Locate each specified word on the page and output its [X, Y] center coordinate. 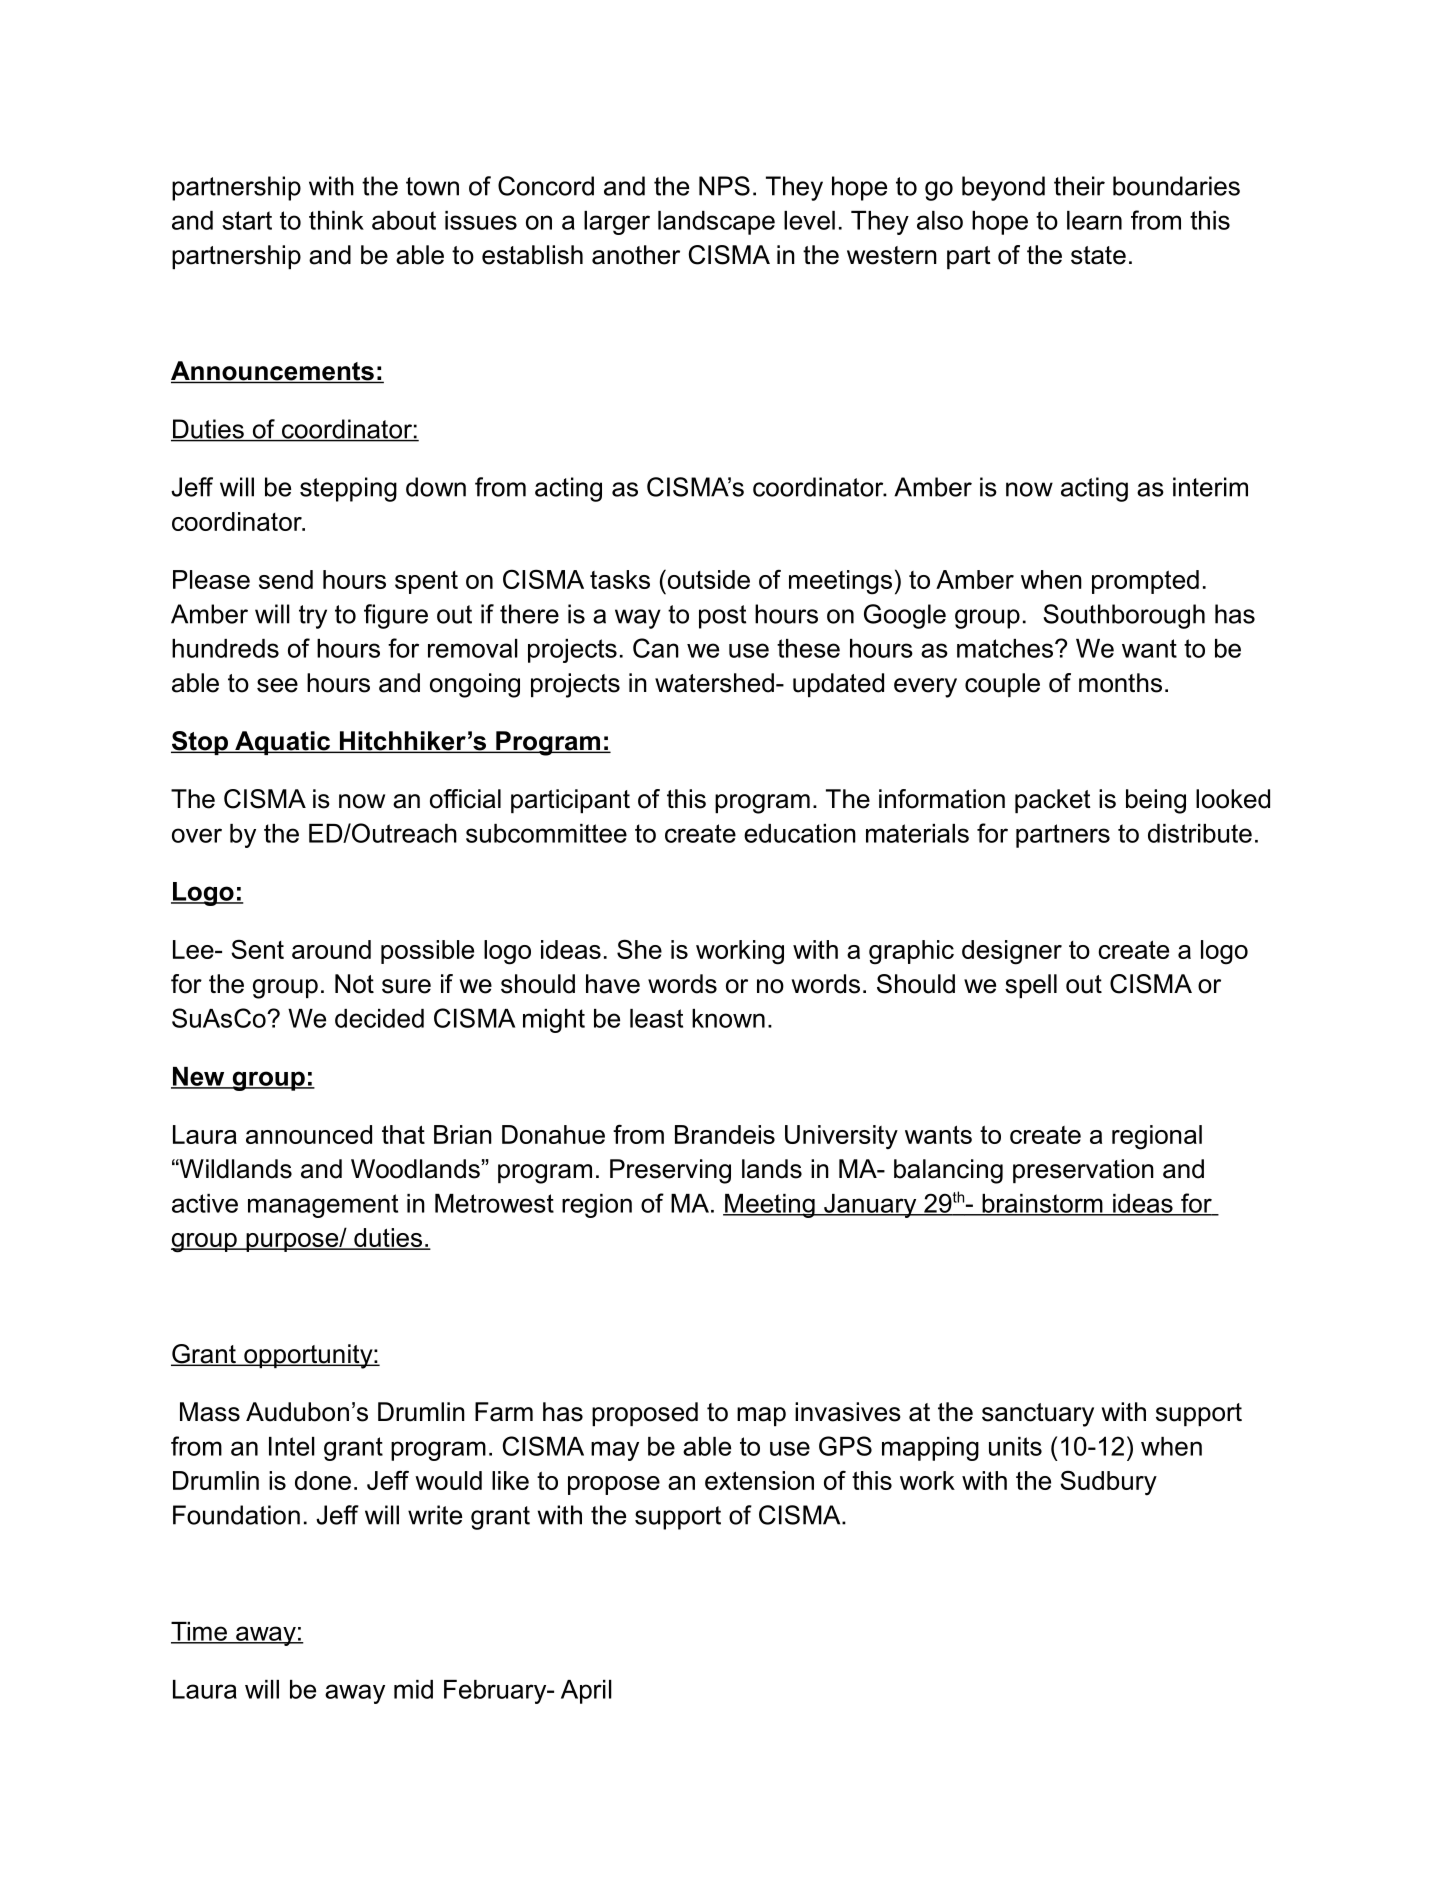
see [277, 685]
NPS [724, 186]
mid [413, 1689]
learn [1094, 220]
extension [759, 1480]
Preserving [670, 1171]
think [336, 220]
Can [656, 648]
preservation [1083, 1171]
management [323, 1206]
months [1120, 683]
